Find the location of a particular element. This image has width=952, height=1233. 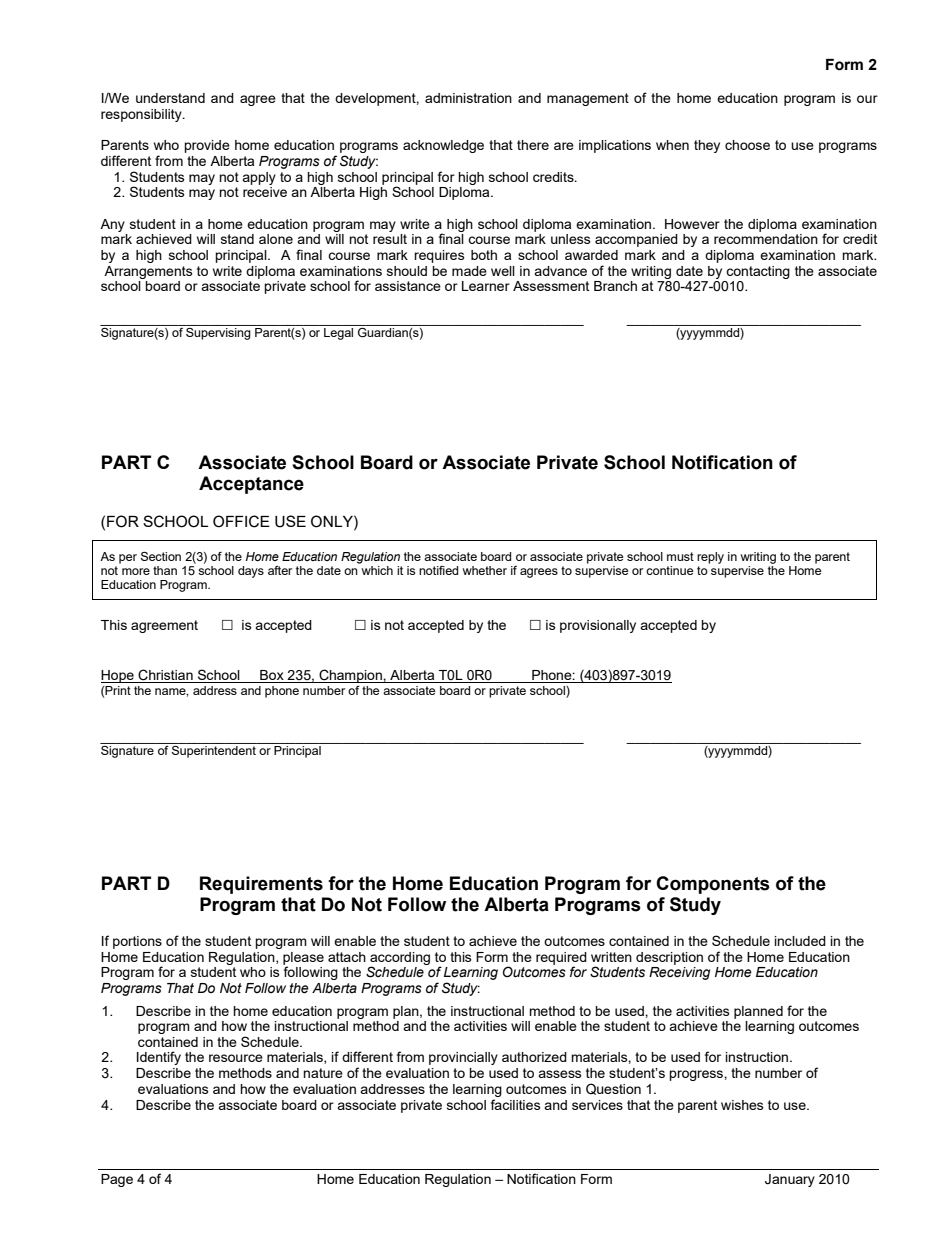

according is located at coordinates (400, 959).
